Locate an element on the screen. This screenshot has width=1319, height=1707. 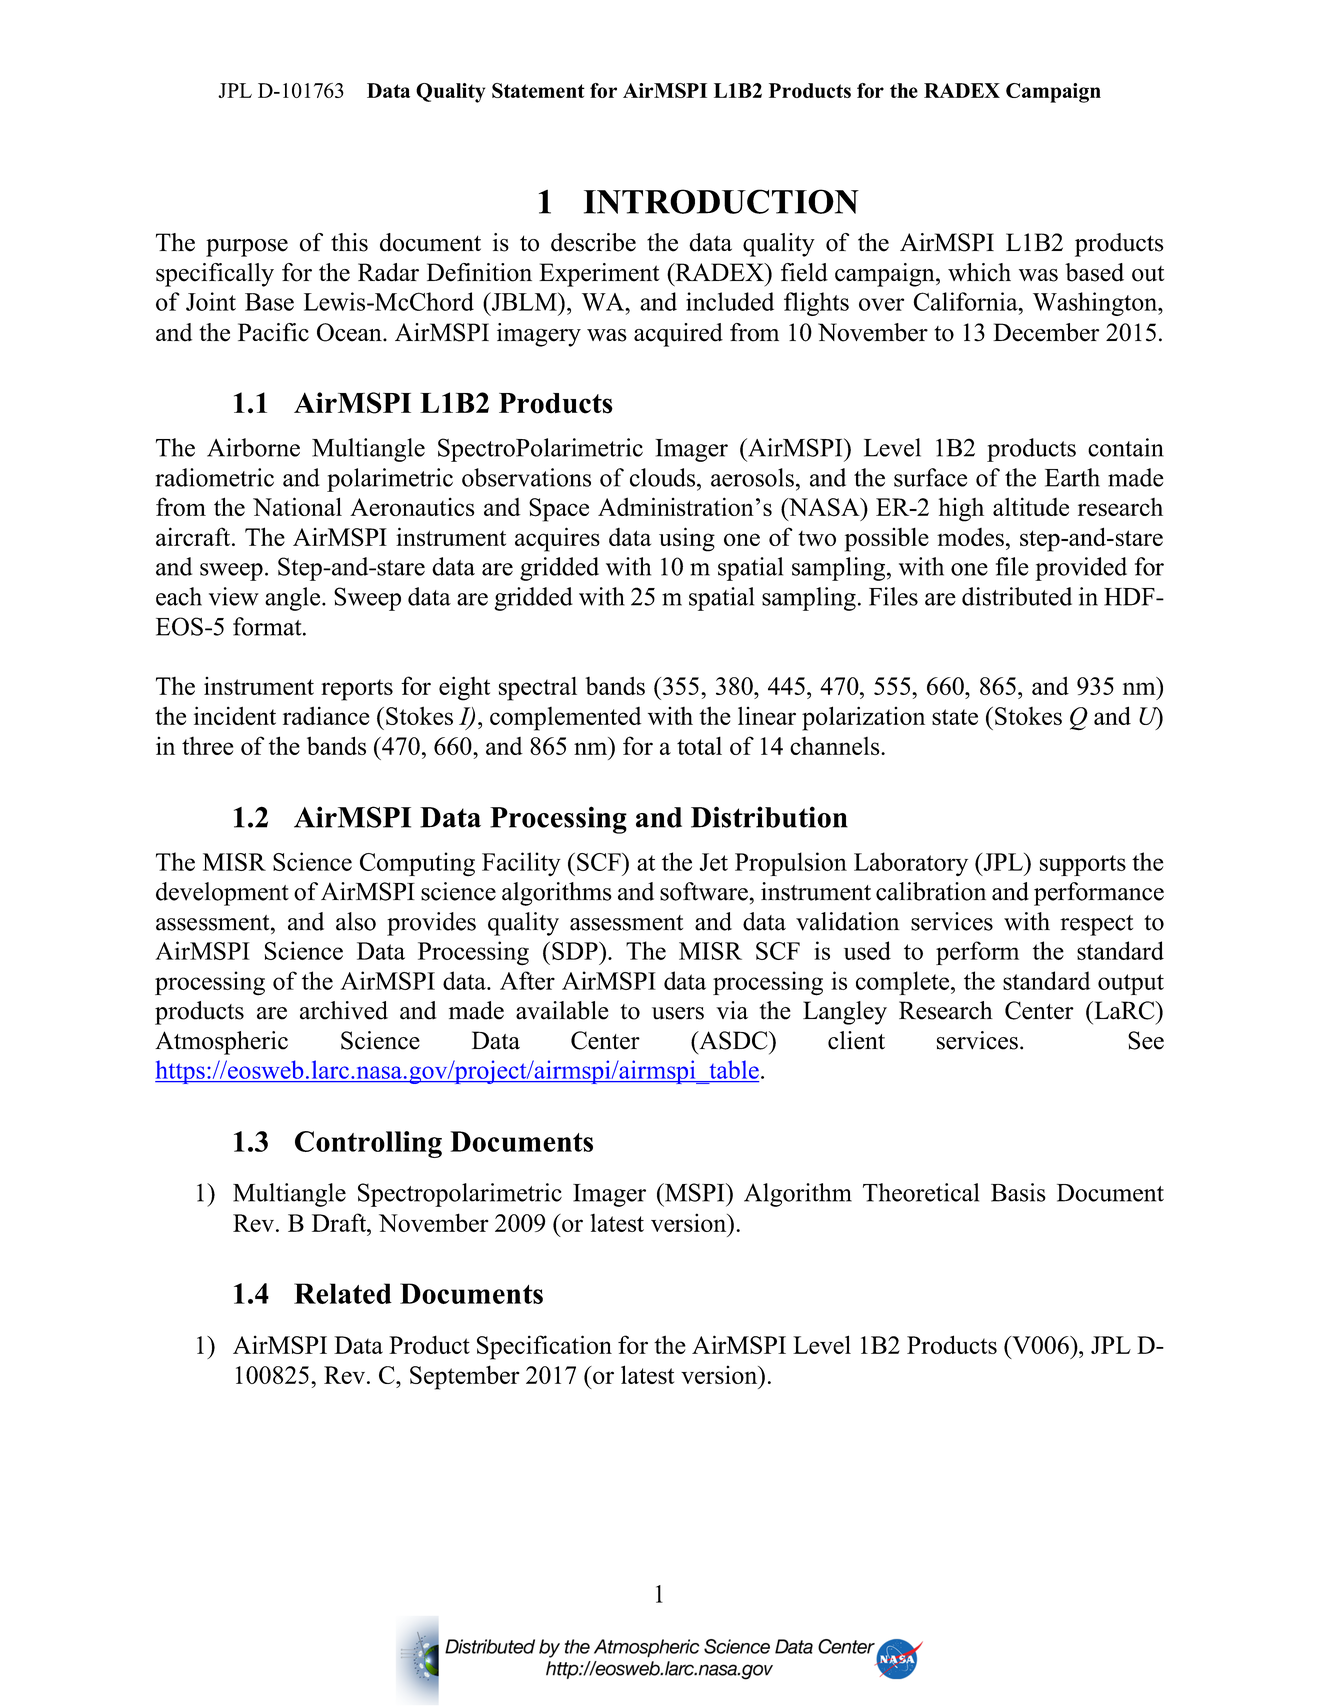
Specification is located at coordinates (544, 1347).
